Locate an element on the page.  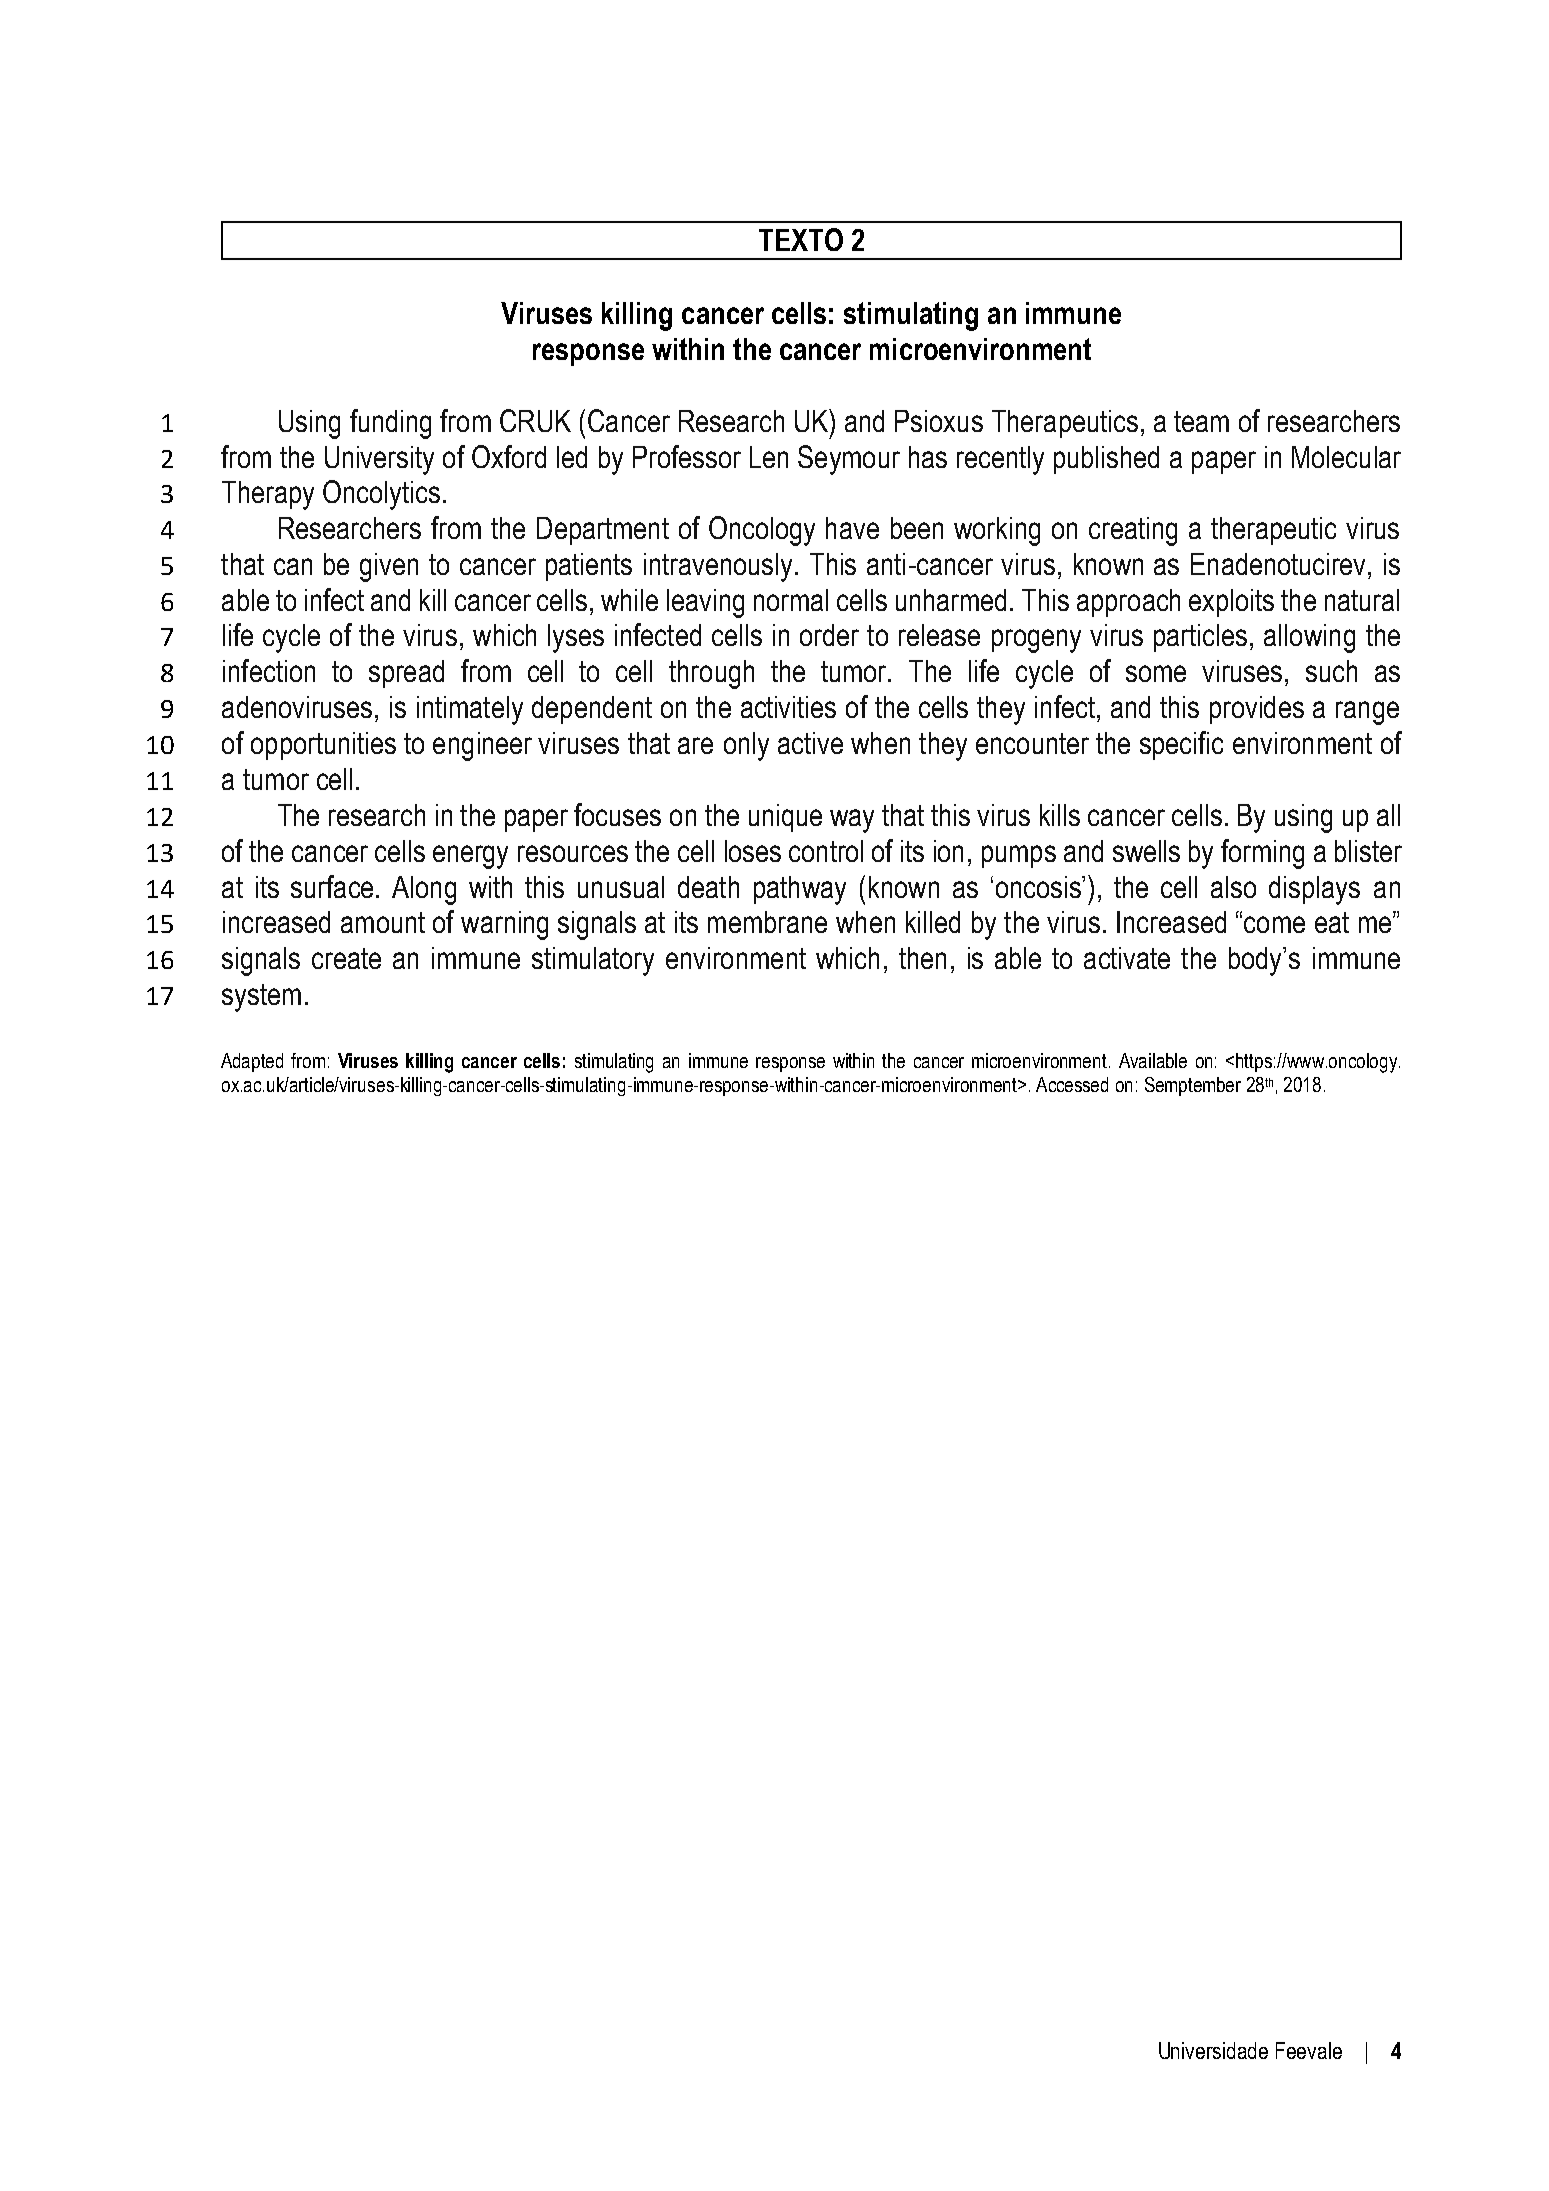
Len is located at coordinates (769, 457).
